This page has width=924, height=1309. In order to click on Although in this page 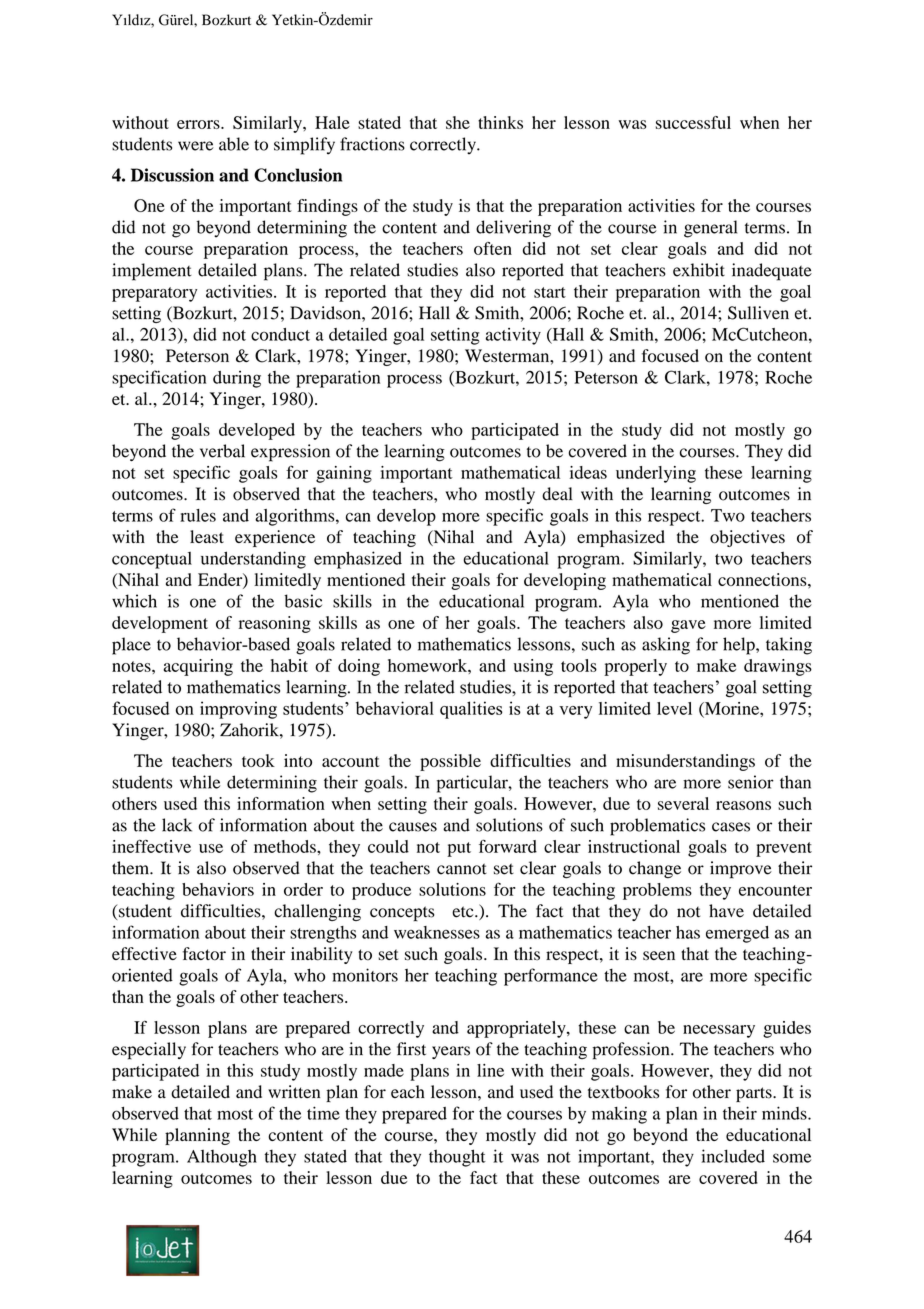, I will do `click(222, 1158)`.
